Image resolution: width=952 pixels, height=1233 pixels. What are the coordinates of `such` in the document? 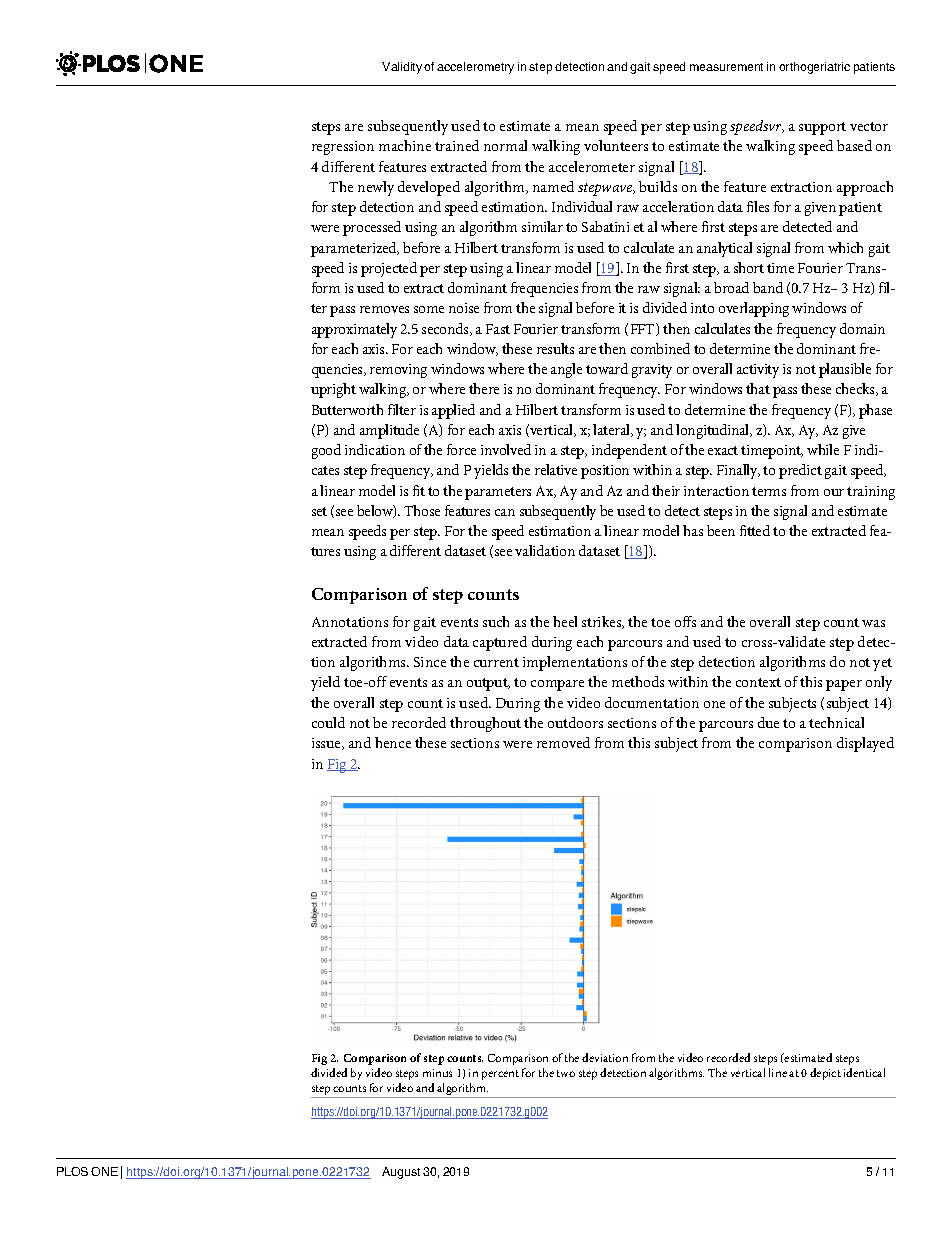 It's located at (496, 621).
